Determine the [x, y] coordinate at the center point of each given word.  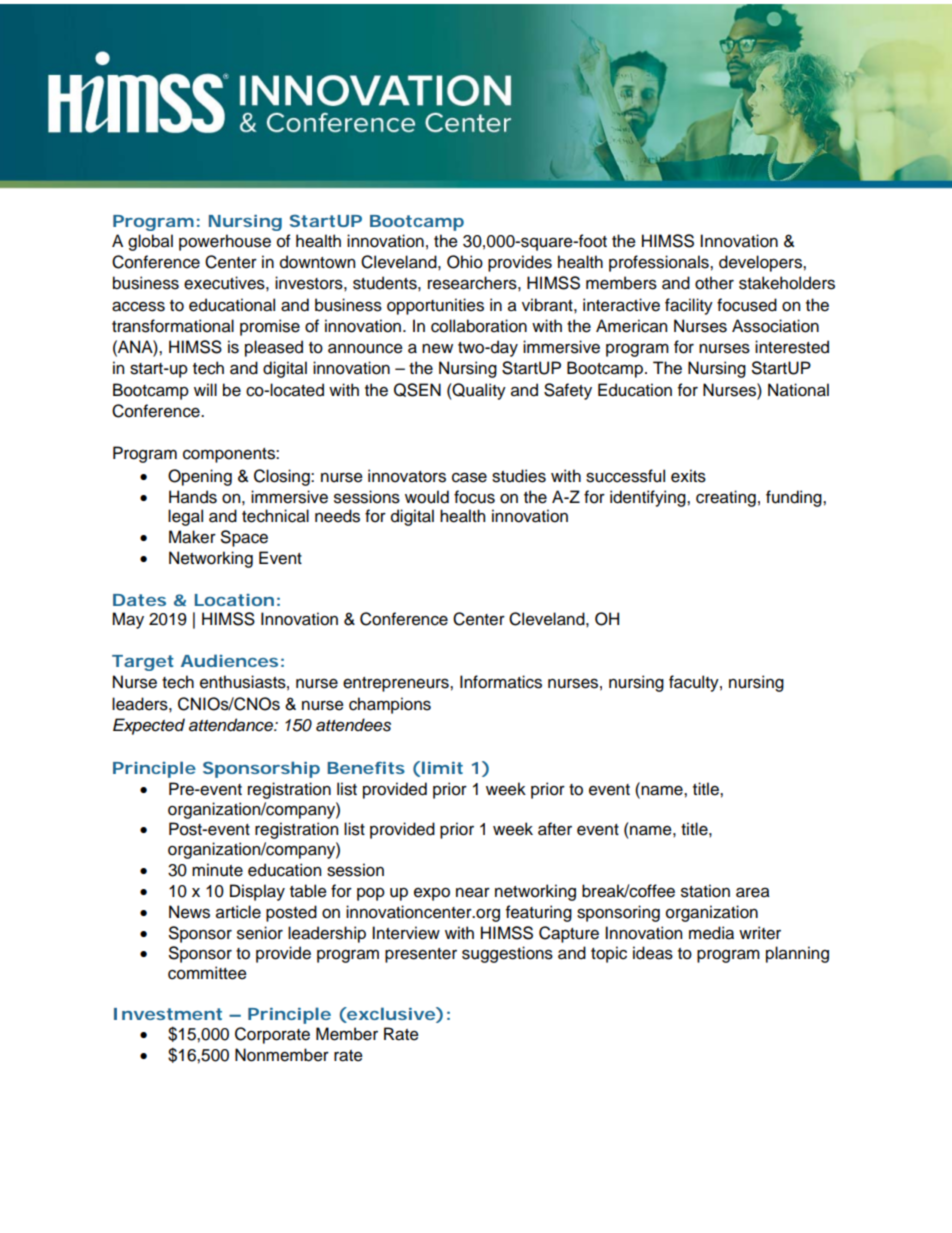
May [128, 620]
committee [207, 973]
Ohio [465, 262]
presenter [421, 955]
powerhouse [225, 242]
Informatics [501, 682]
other [714, 283]
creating [726, 498]
